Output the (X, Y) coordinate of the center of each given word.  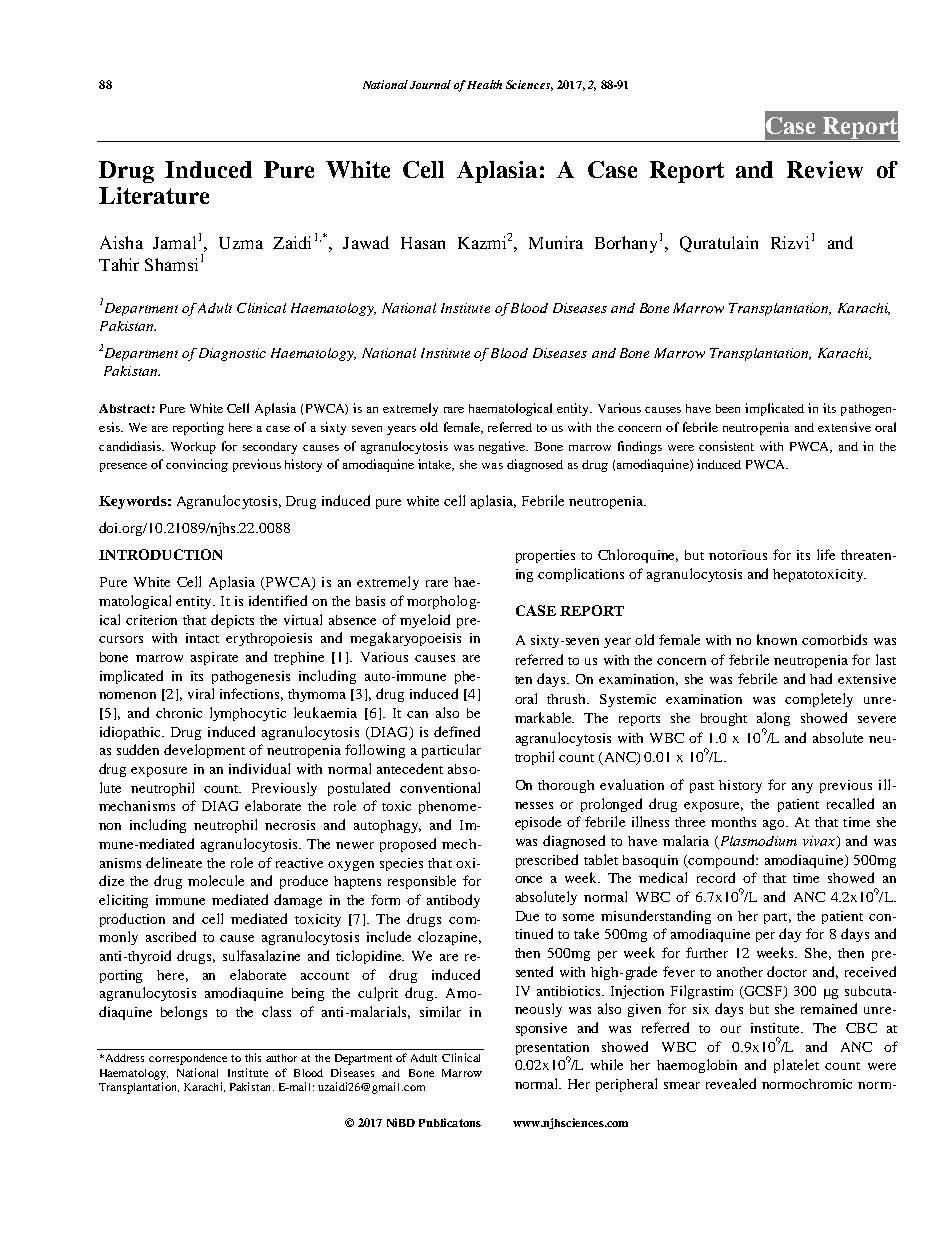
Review (825, 169)
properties (545, 556)
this (253, 1057)
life (826, 554)
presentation (552, 1049)
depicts (232, 621)
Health (484, 84)
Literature (154, 195)
